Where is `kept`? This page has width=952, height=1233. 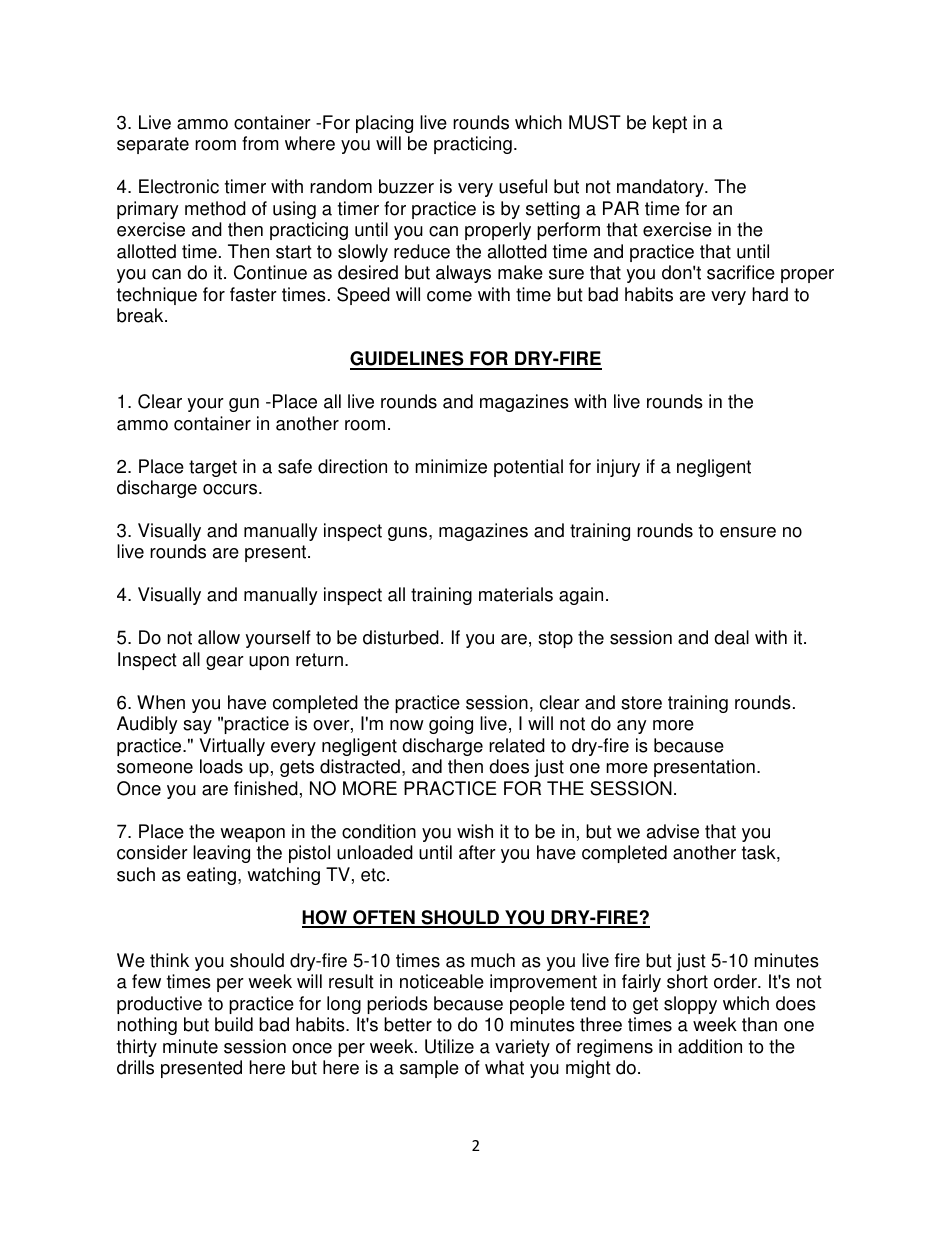 kept is located at coordinates (670, 124).
